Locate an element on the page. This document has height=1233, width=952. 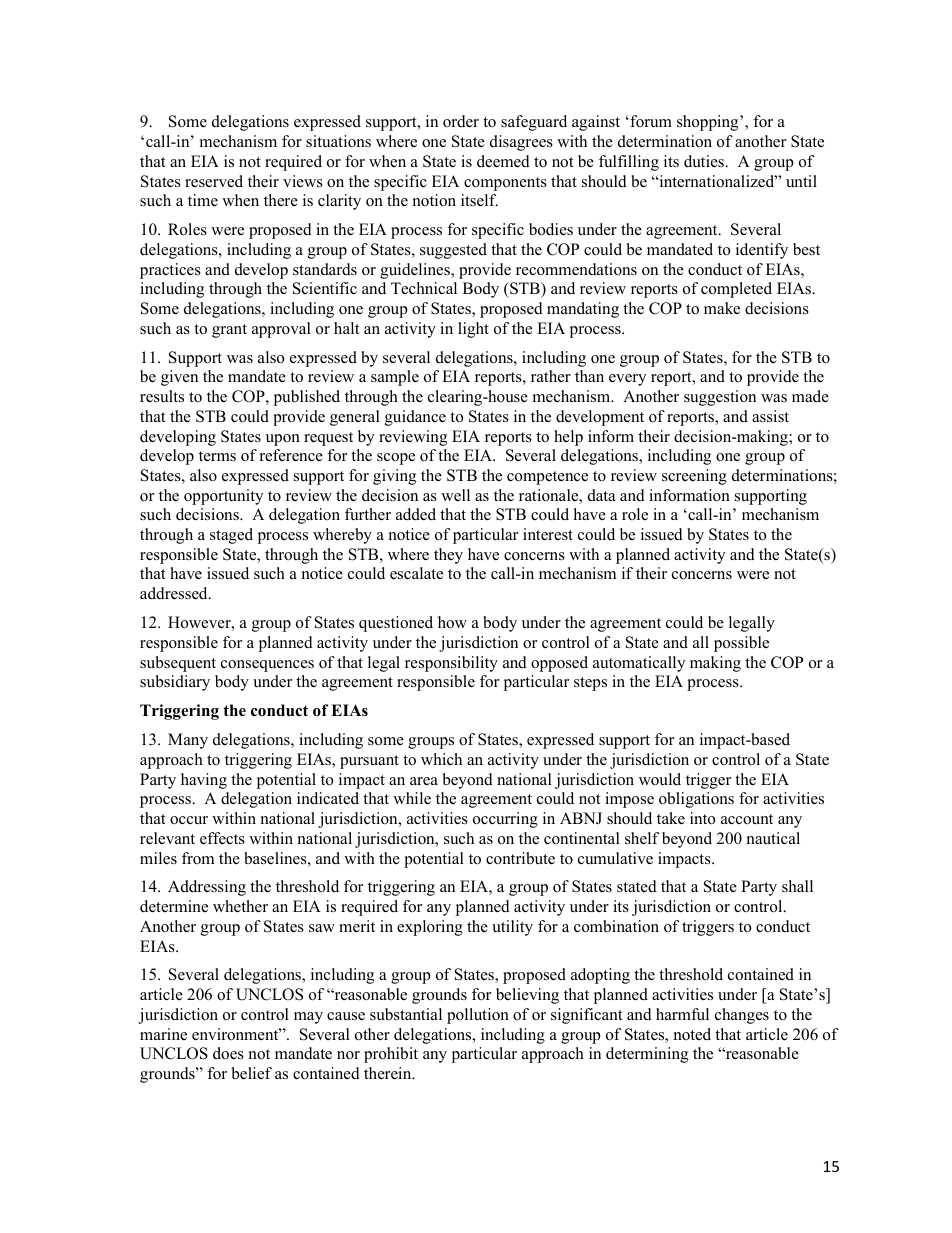
addressed is located at coordinates (175, 593).
